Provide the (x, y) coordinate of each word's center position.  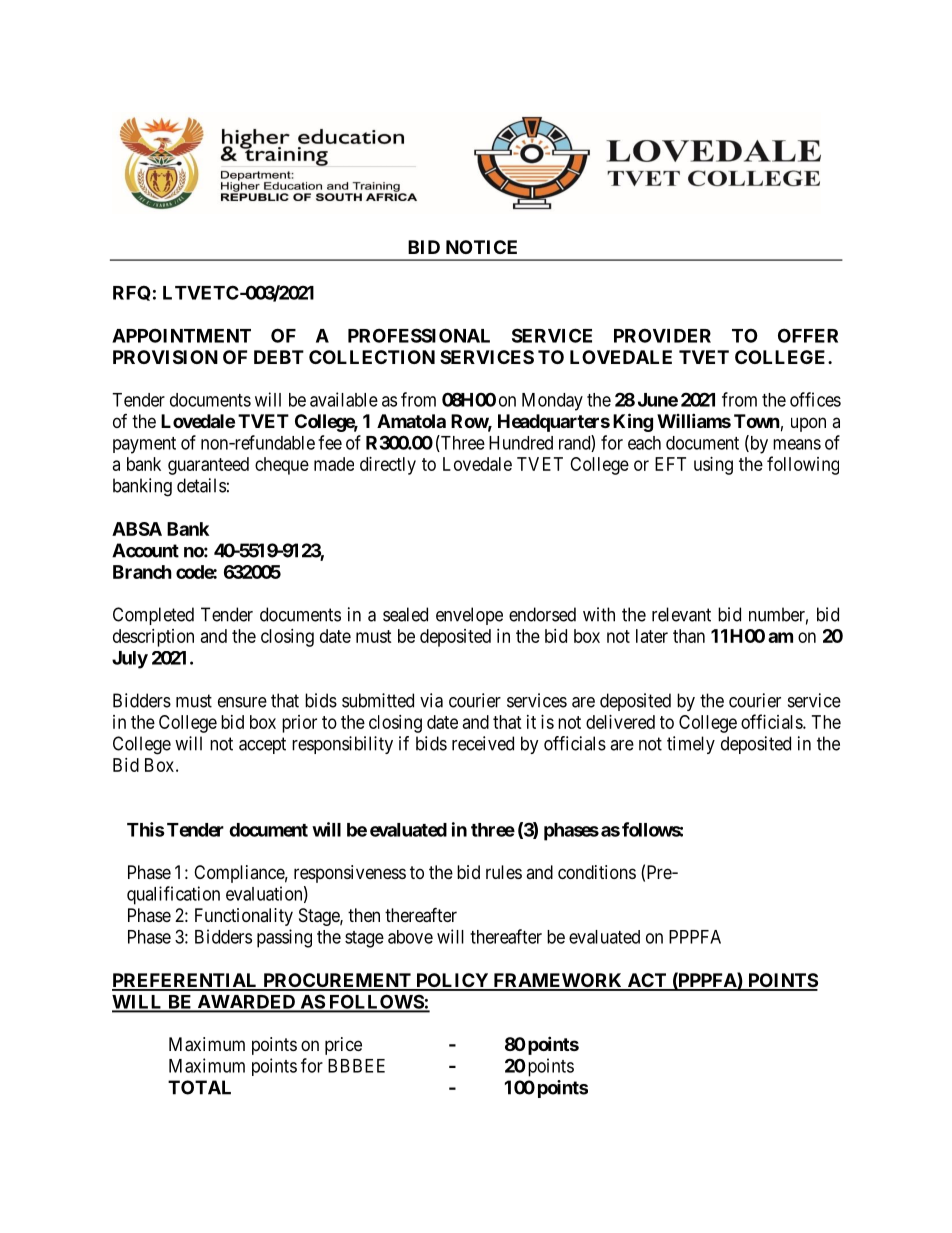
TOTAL (199, 1087)
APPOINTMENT (181, 335)
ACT (647, 981)
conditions (597, 872)
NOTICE (481, 247)
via (431, 700)
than (689, 636)
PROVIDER (662, 335)
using (713, 466)
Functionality (244, 917)
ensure (242, 702)
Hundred (521, 443)
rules (504, 872)
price (343, 1046)
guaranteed (208, 466)
